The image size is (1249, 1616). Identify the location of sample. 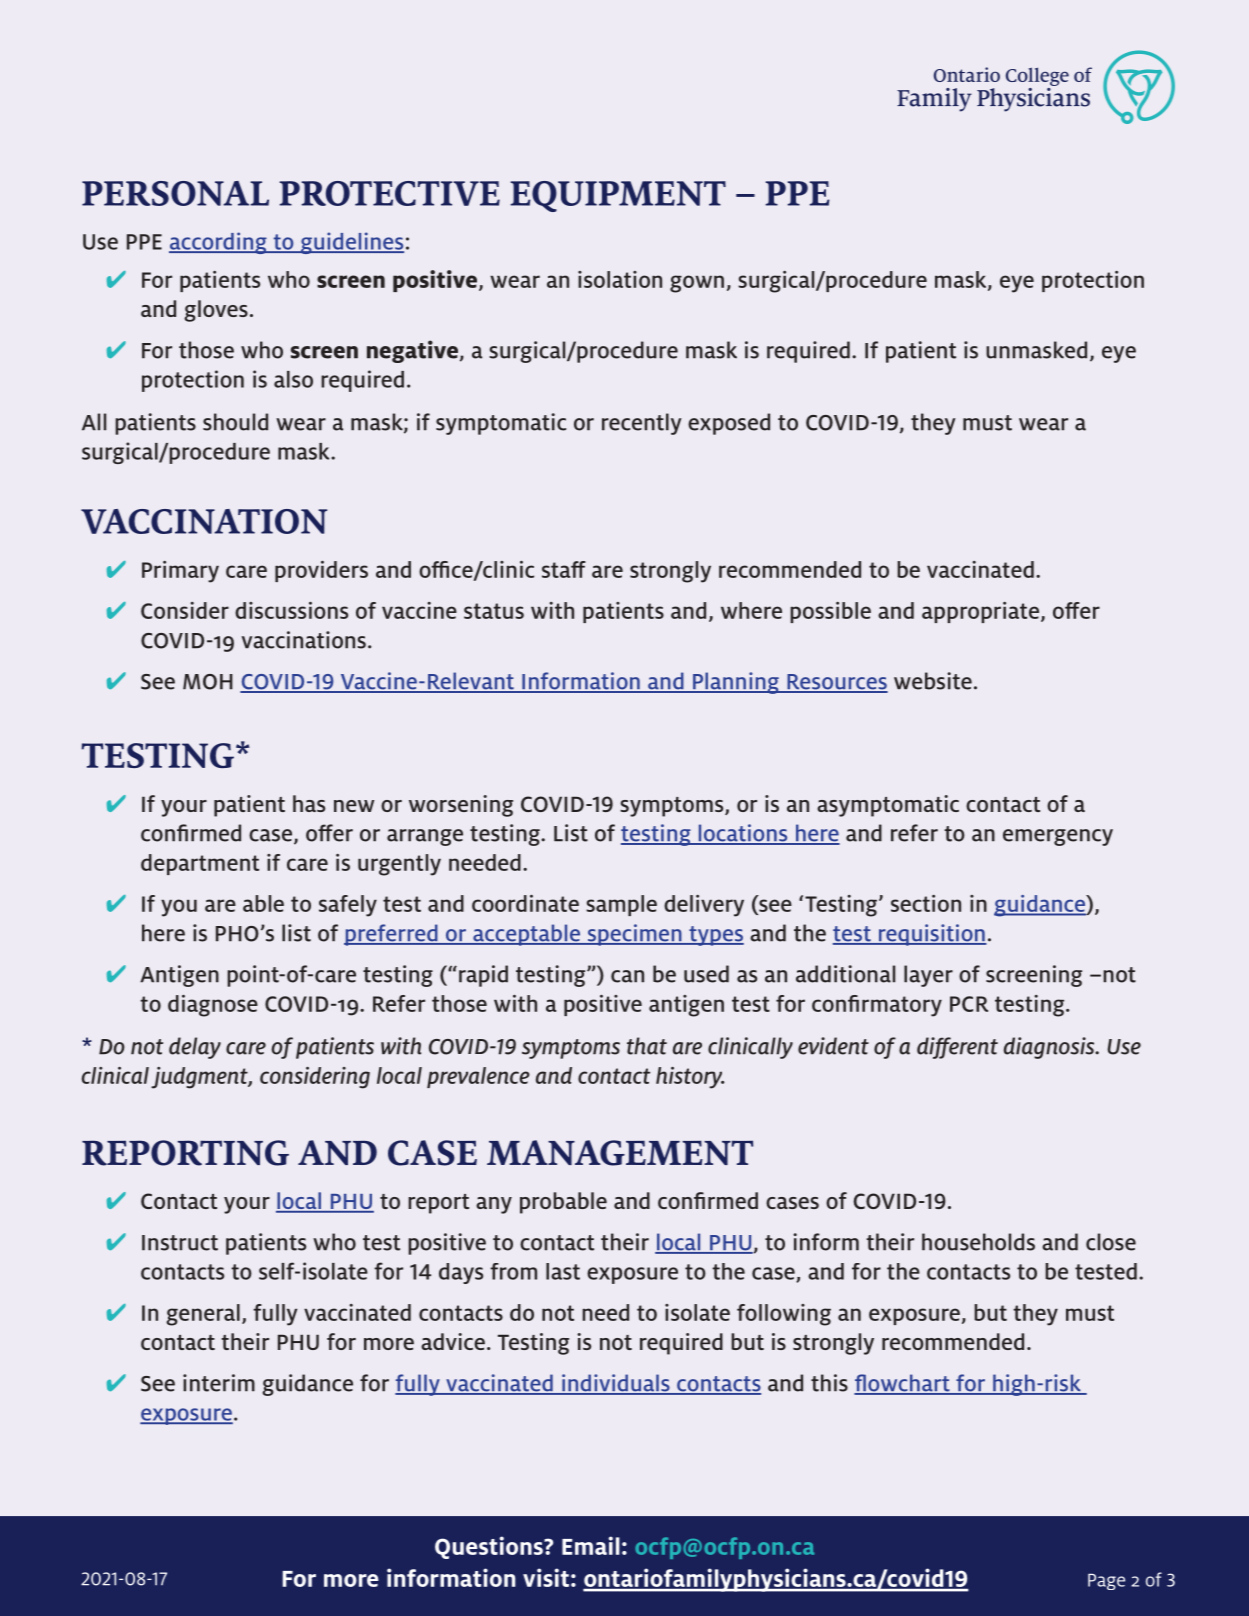
(621, 905).
